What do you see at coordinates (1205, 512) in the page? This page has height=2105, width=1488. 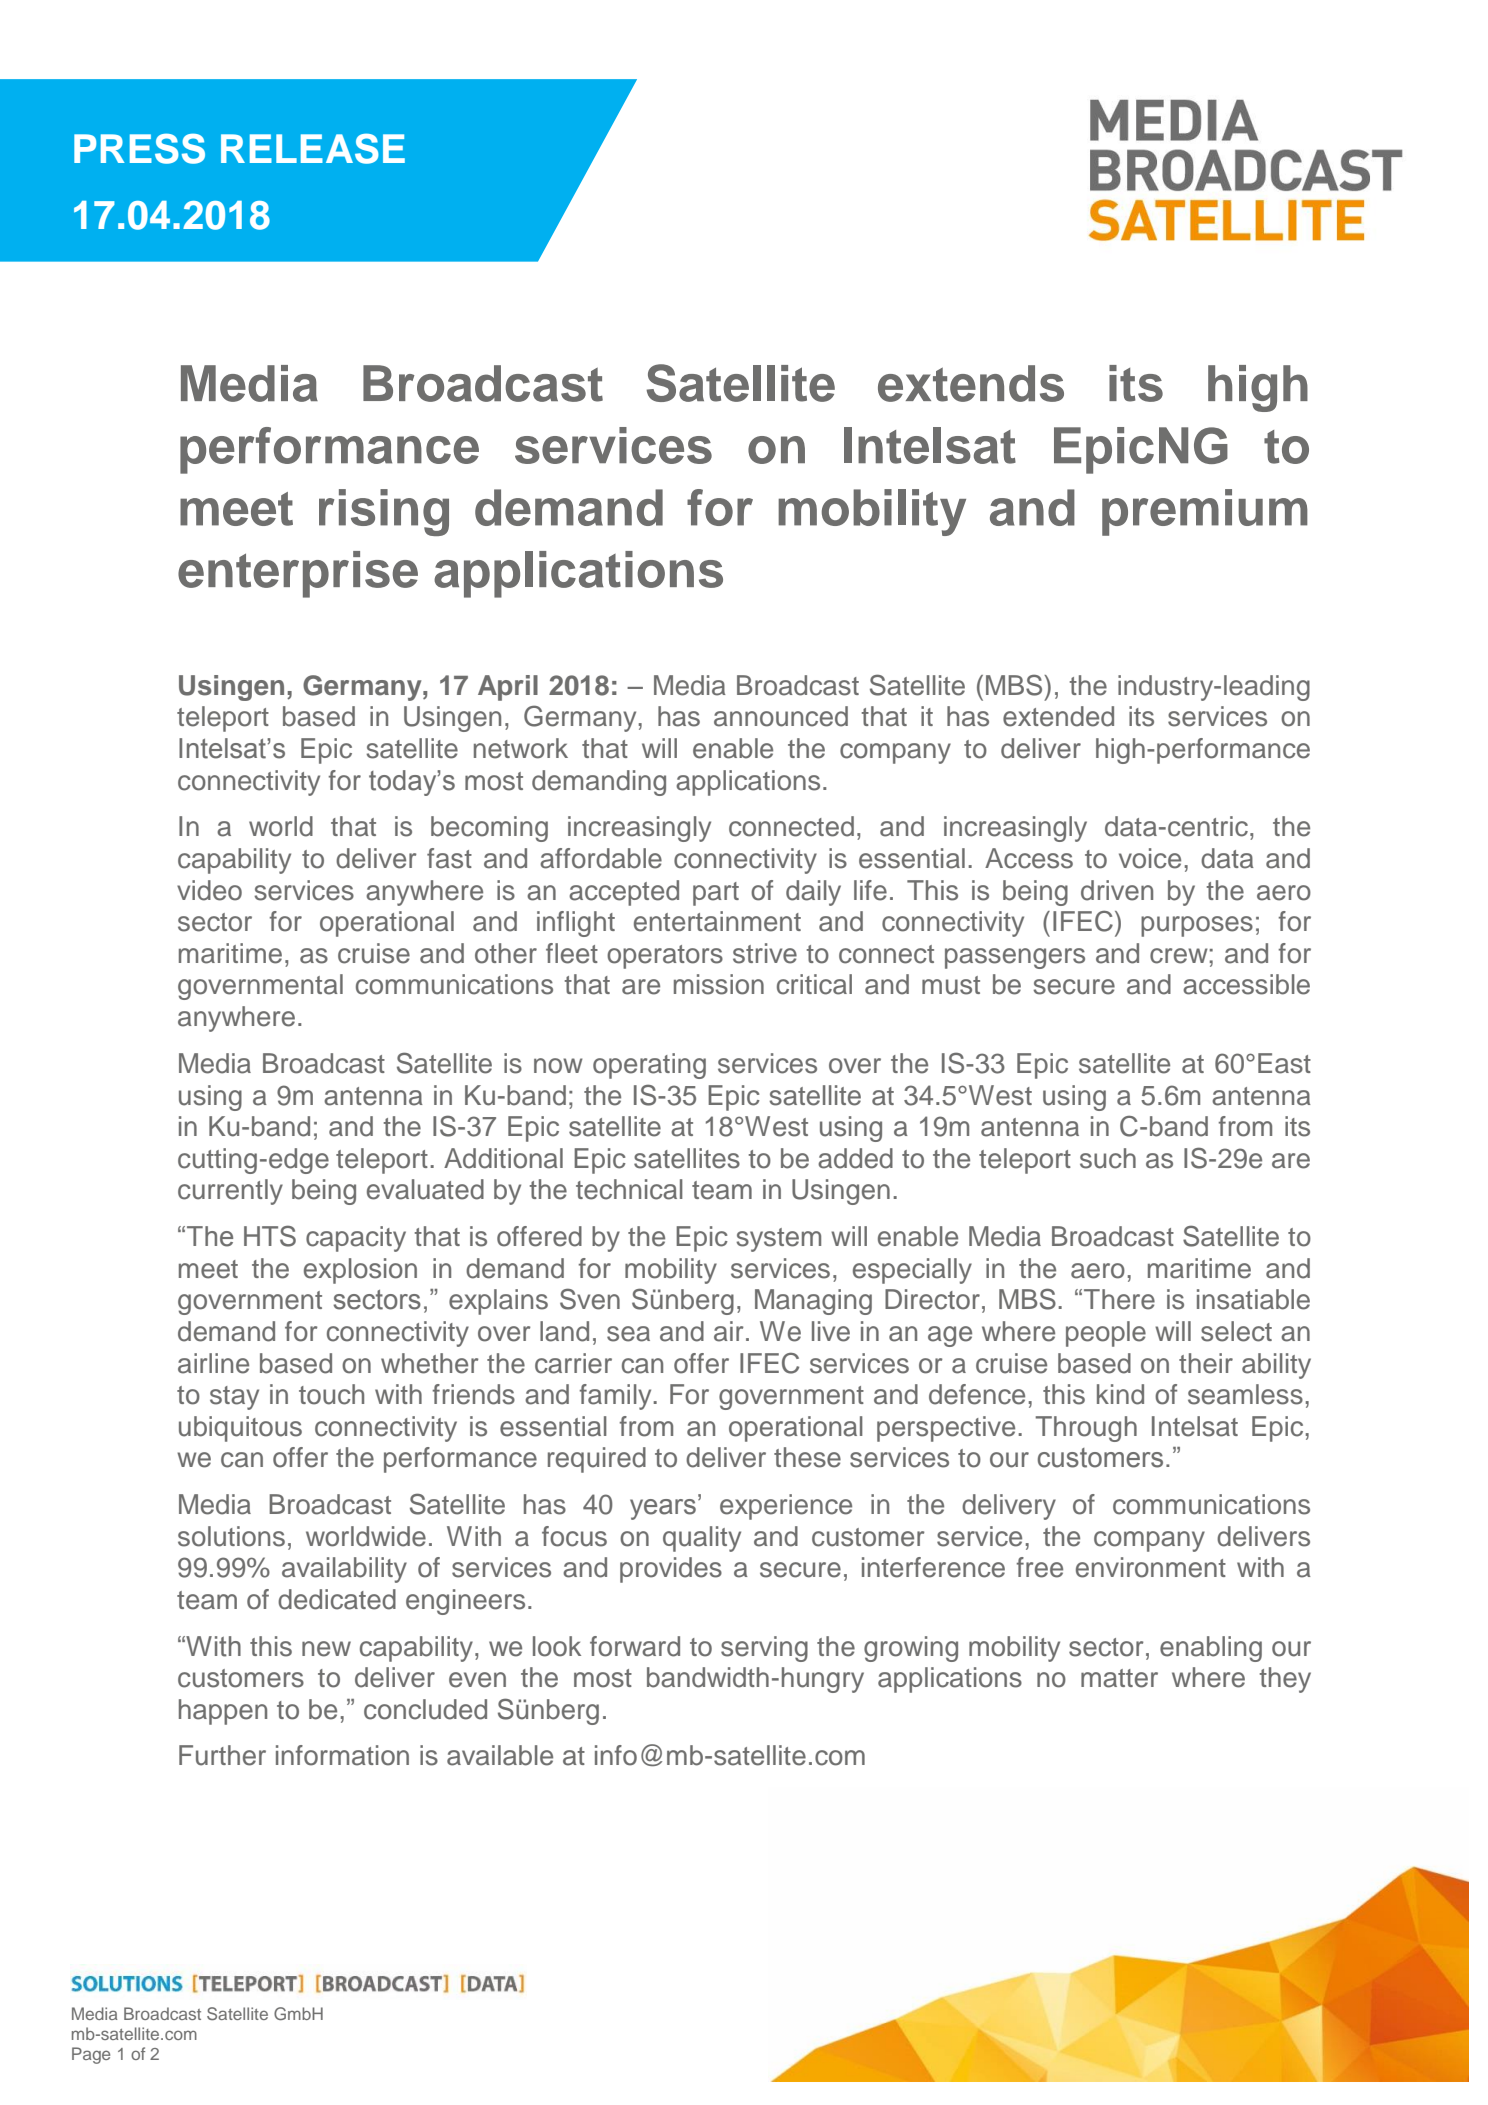 I see `premium` at bounding box center [1205, 512].
